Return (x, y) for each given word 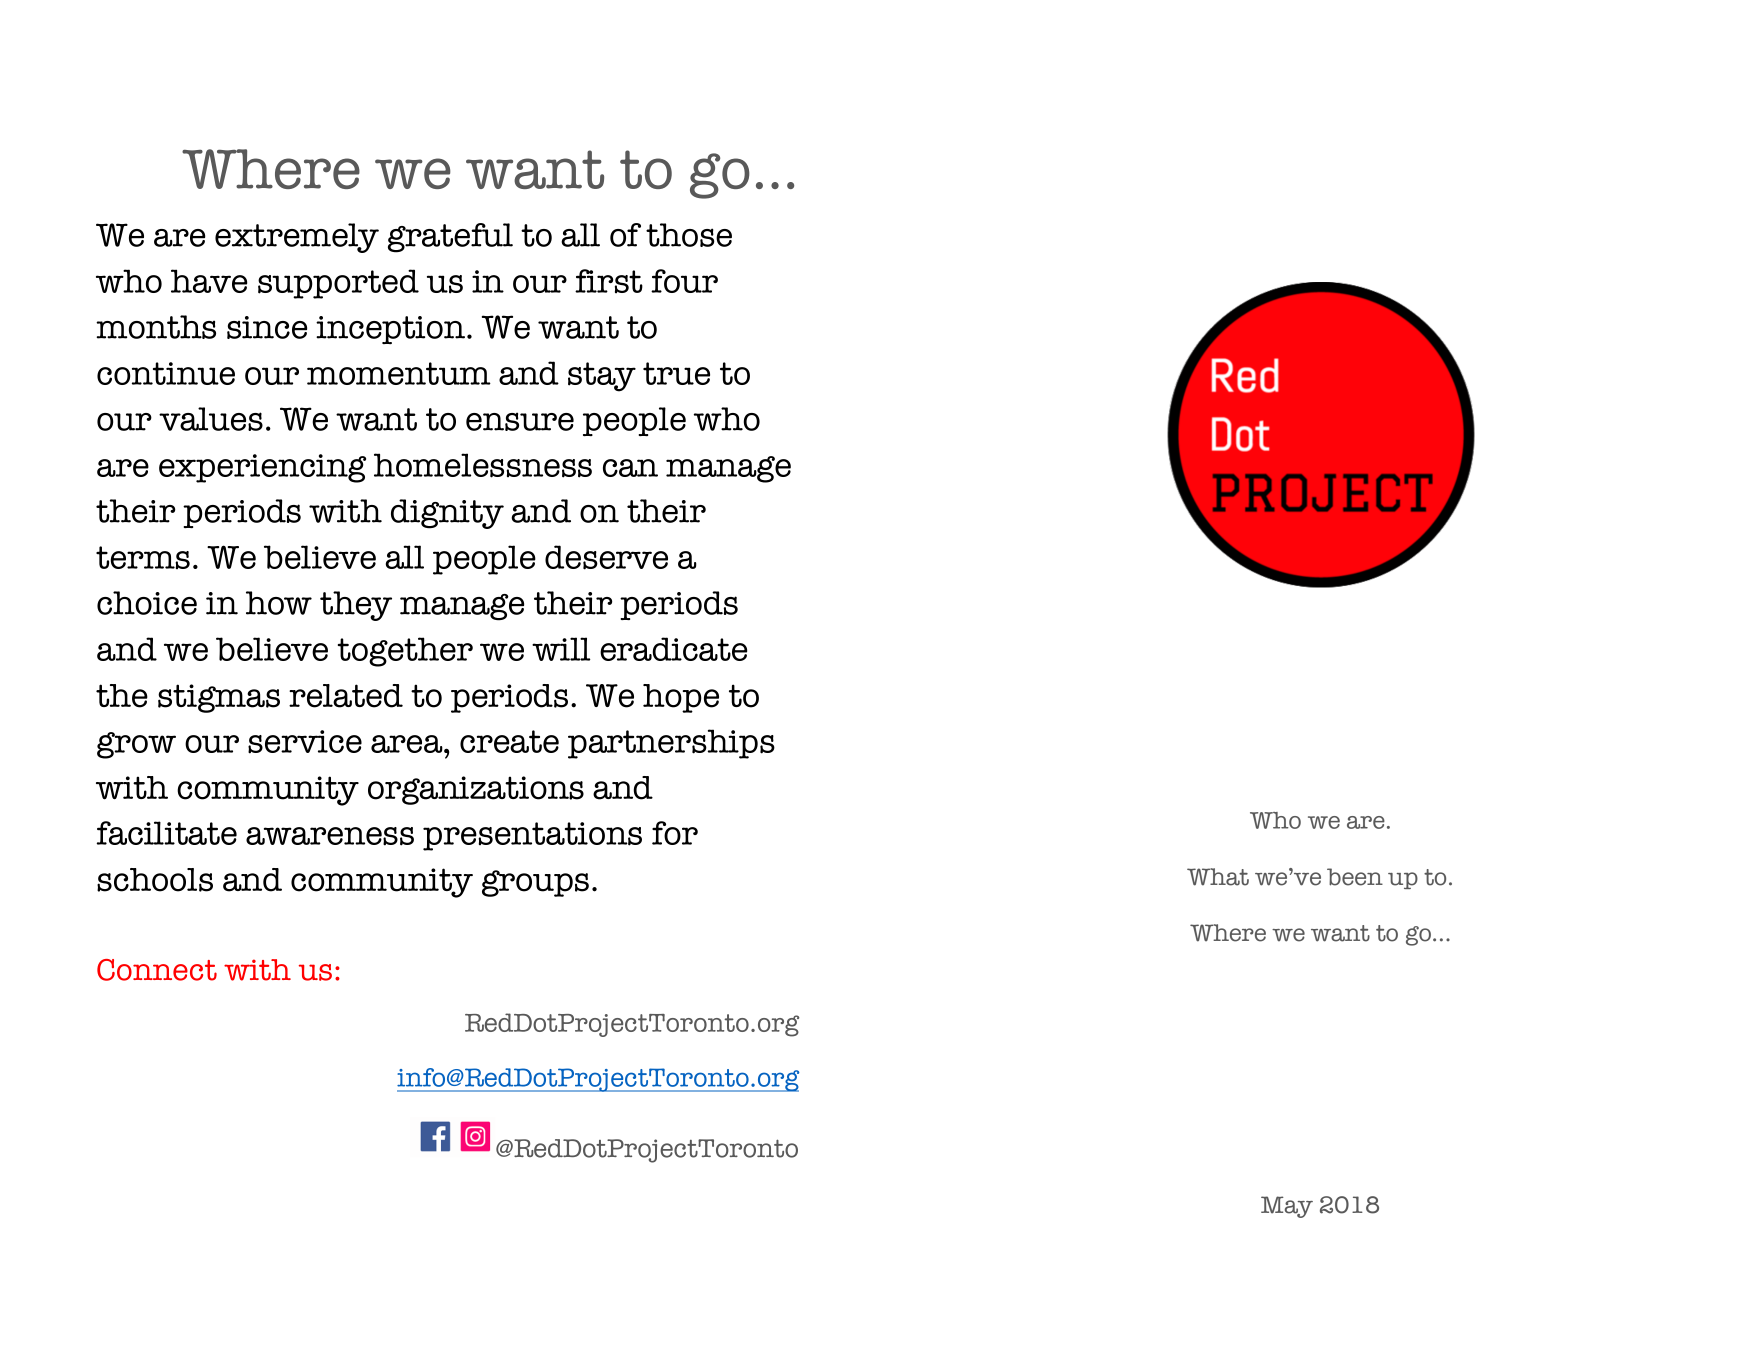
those (689, 235)
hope (681, 698)
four (684, 281)
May (1287, 1207)
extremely (297, 238)
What (1218, 877)
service (305, 742)
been (1355, 877)
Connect (157, 970)
